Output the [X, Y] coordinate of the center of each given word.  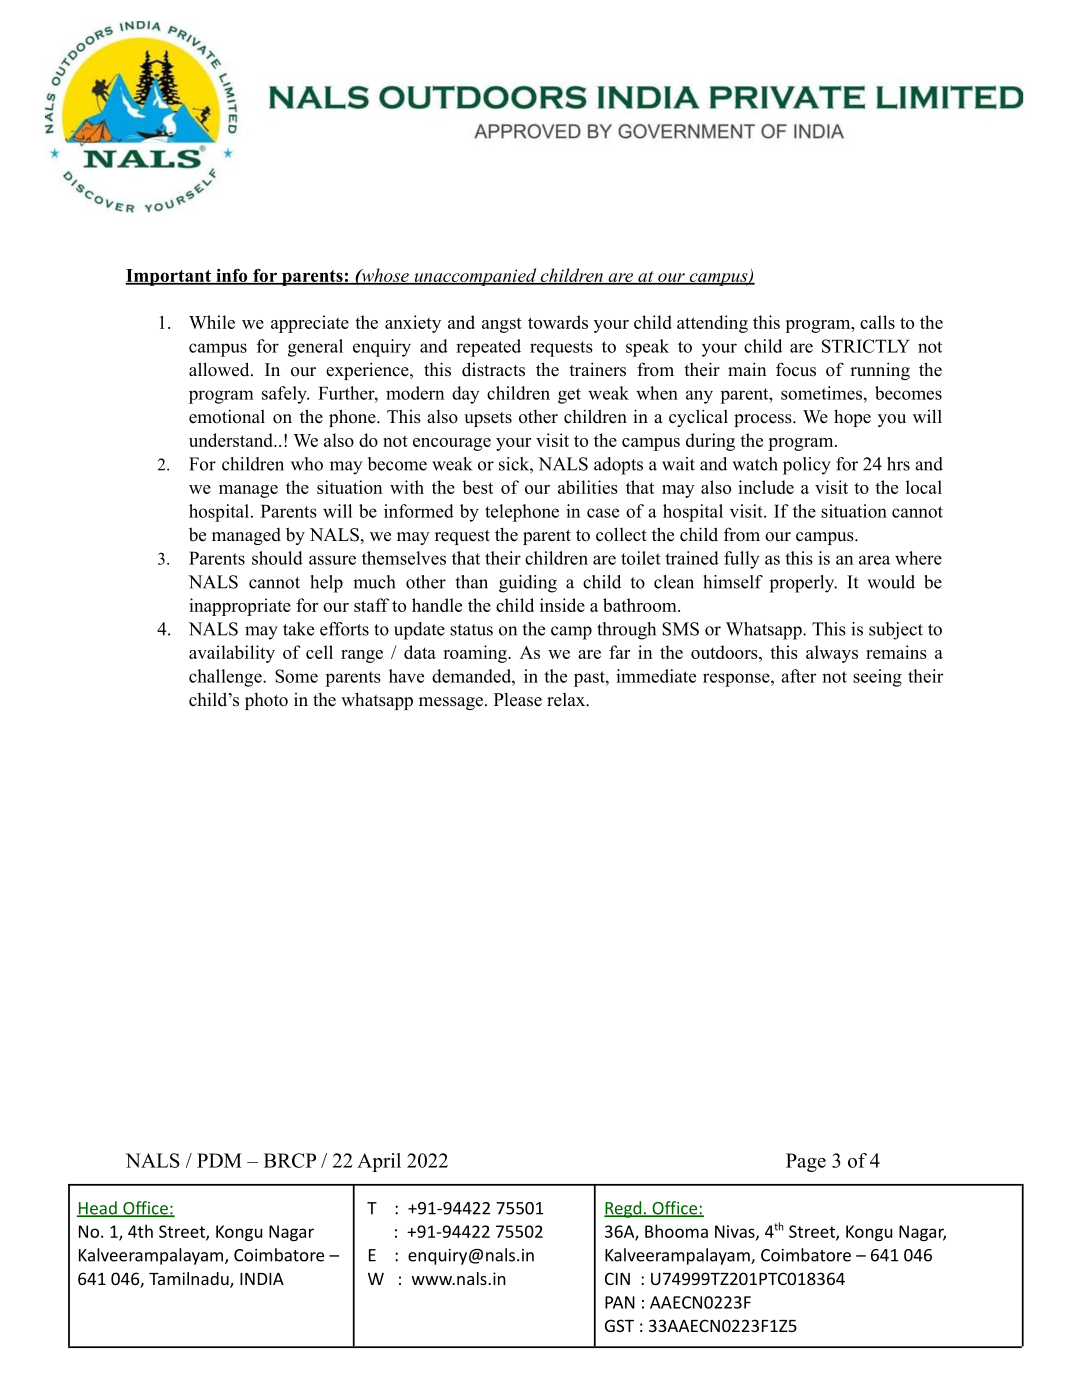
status [471, 630]
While [212, 322]
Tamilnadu [190, 1280]
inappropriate [240, 607]
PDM [219, 1160]
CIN [617, 1278]
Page [806, 1162]
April [379, 1162]
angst [502, 325]
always [832, 654]
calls [877, 322]
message [451, 703]
